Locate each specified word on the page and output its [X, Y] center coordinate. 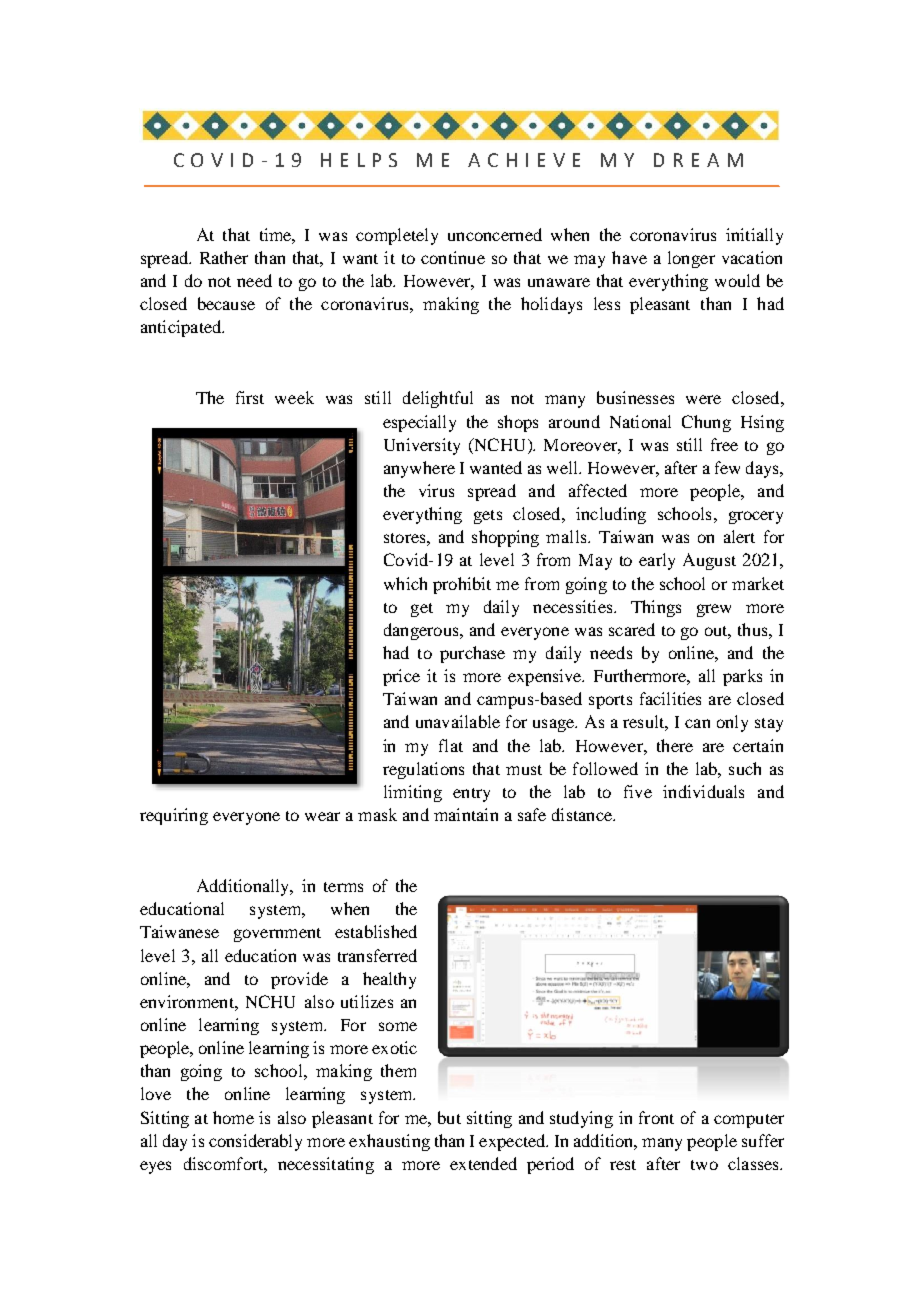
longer [691, 259]
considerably [255, 1142]
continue [453, 257]
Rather [224, 257]
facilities [670, 698]
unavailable [458, 721]
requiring [174, 816]
